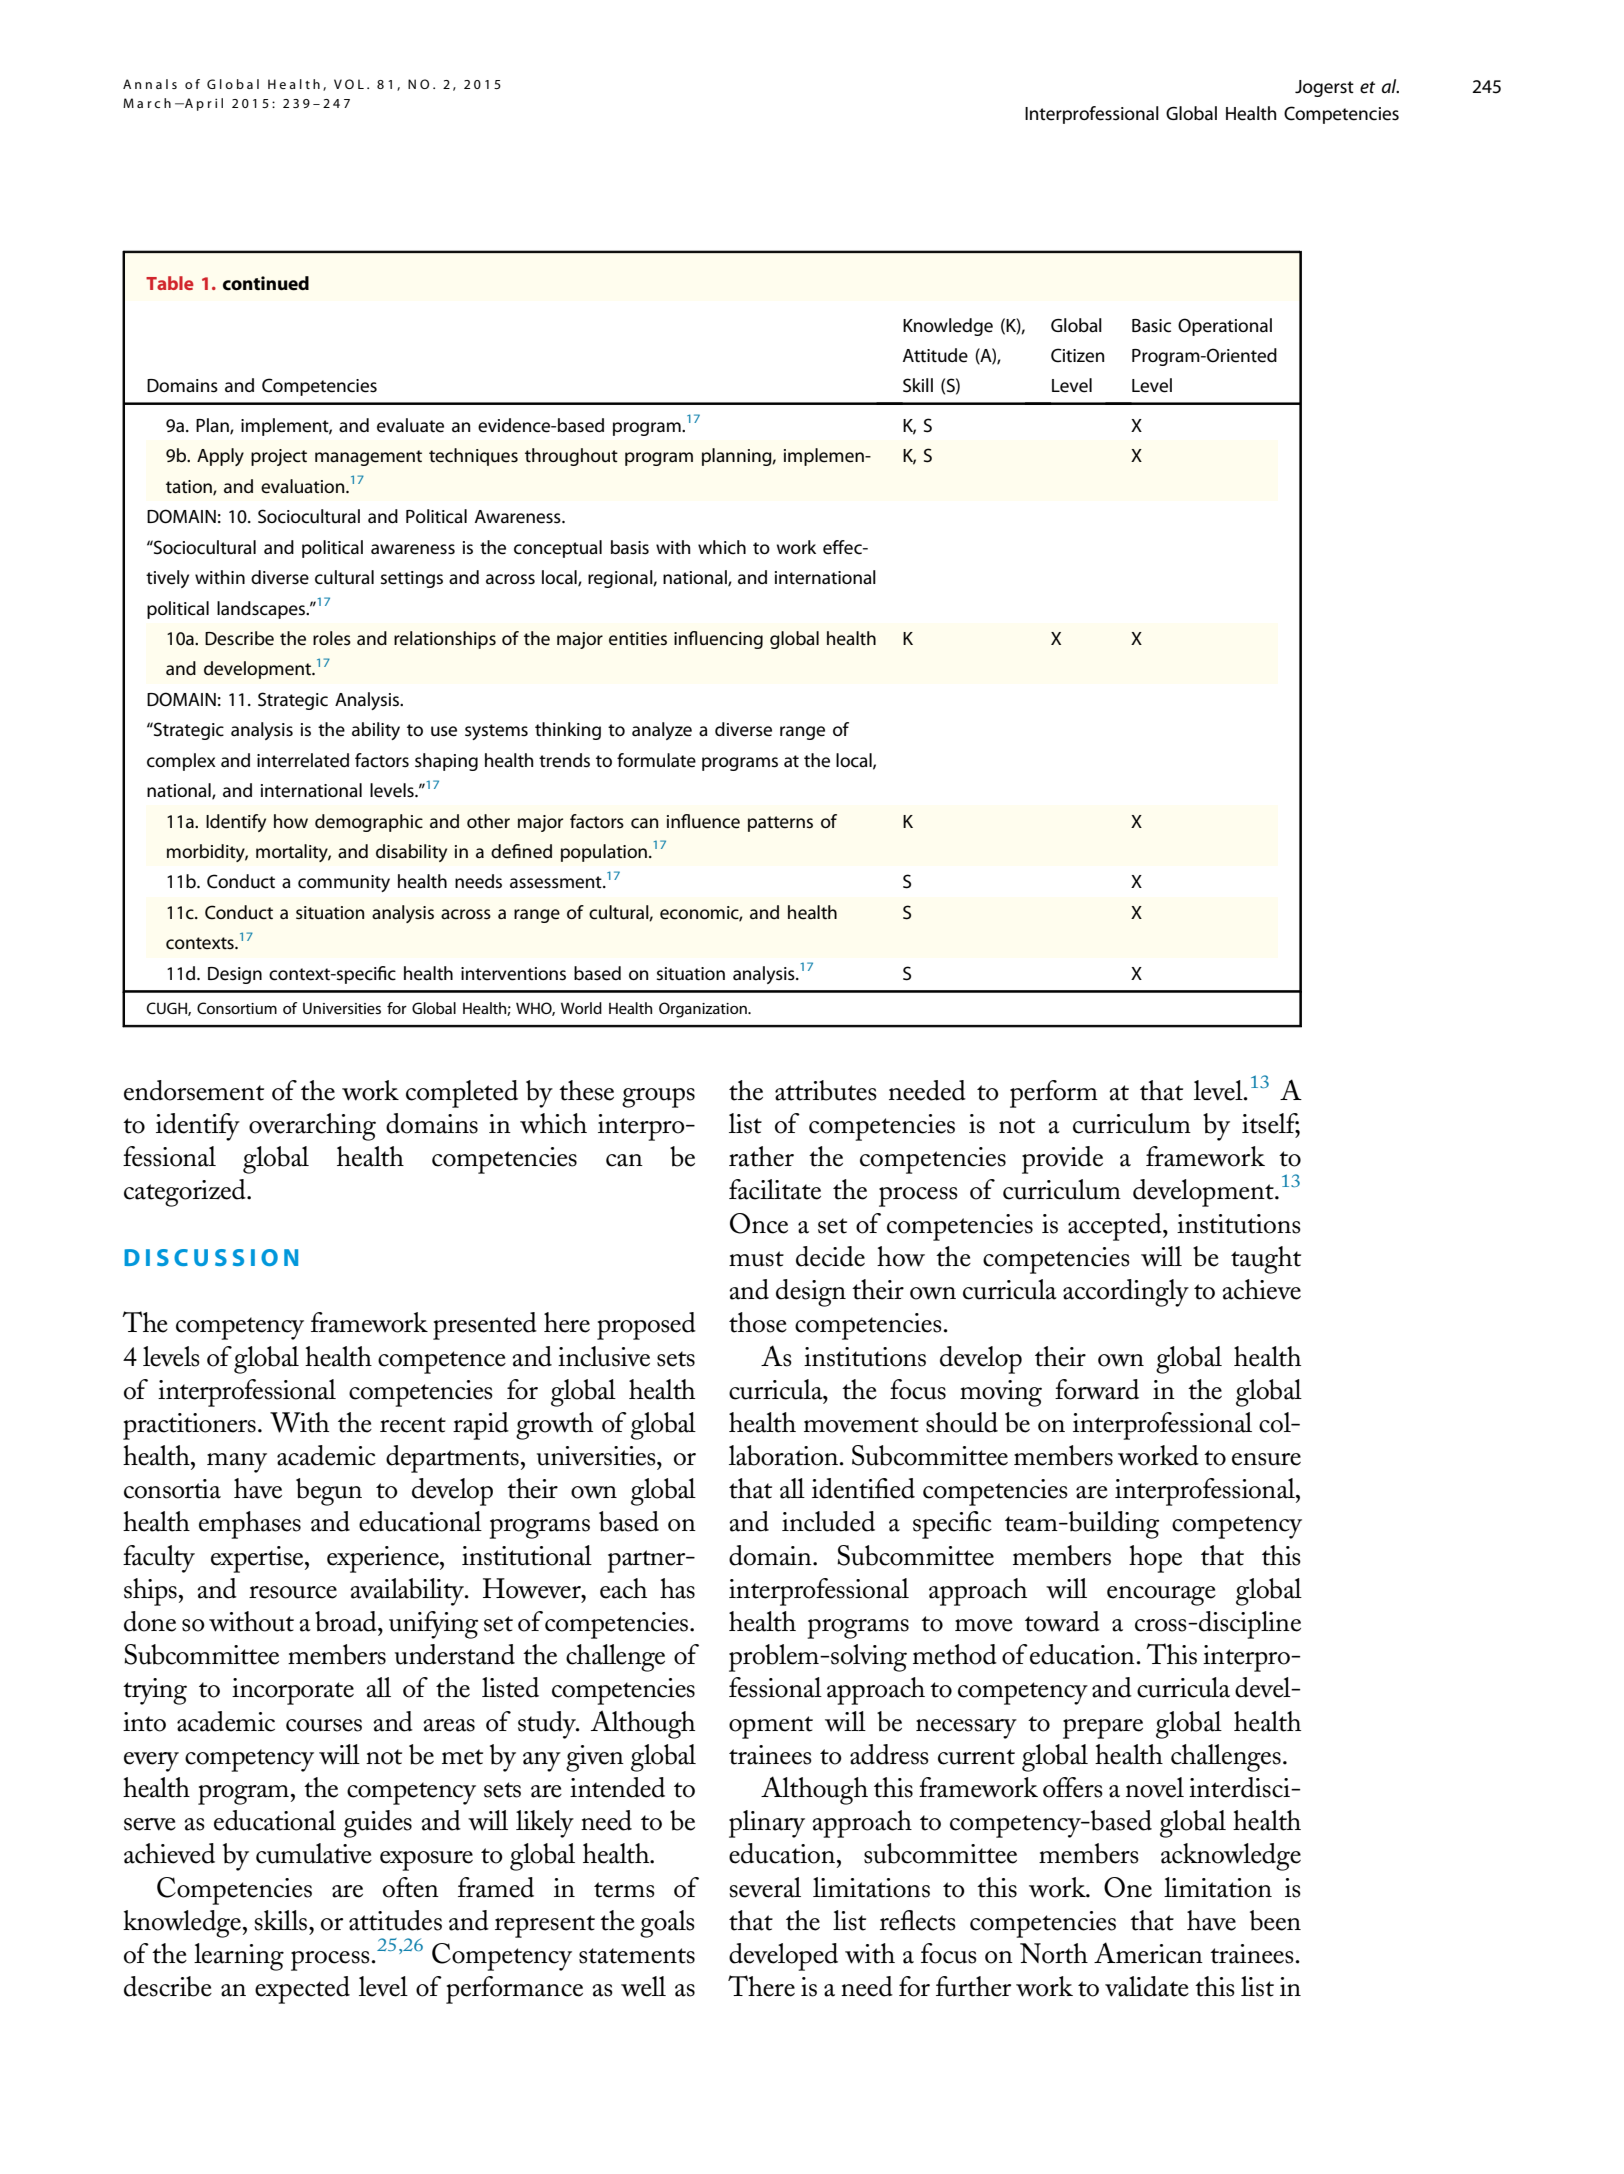 This page has width=1624, height=2174. I want to click on goals, so click(667, 1924).
